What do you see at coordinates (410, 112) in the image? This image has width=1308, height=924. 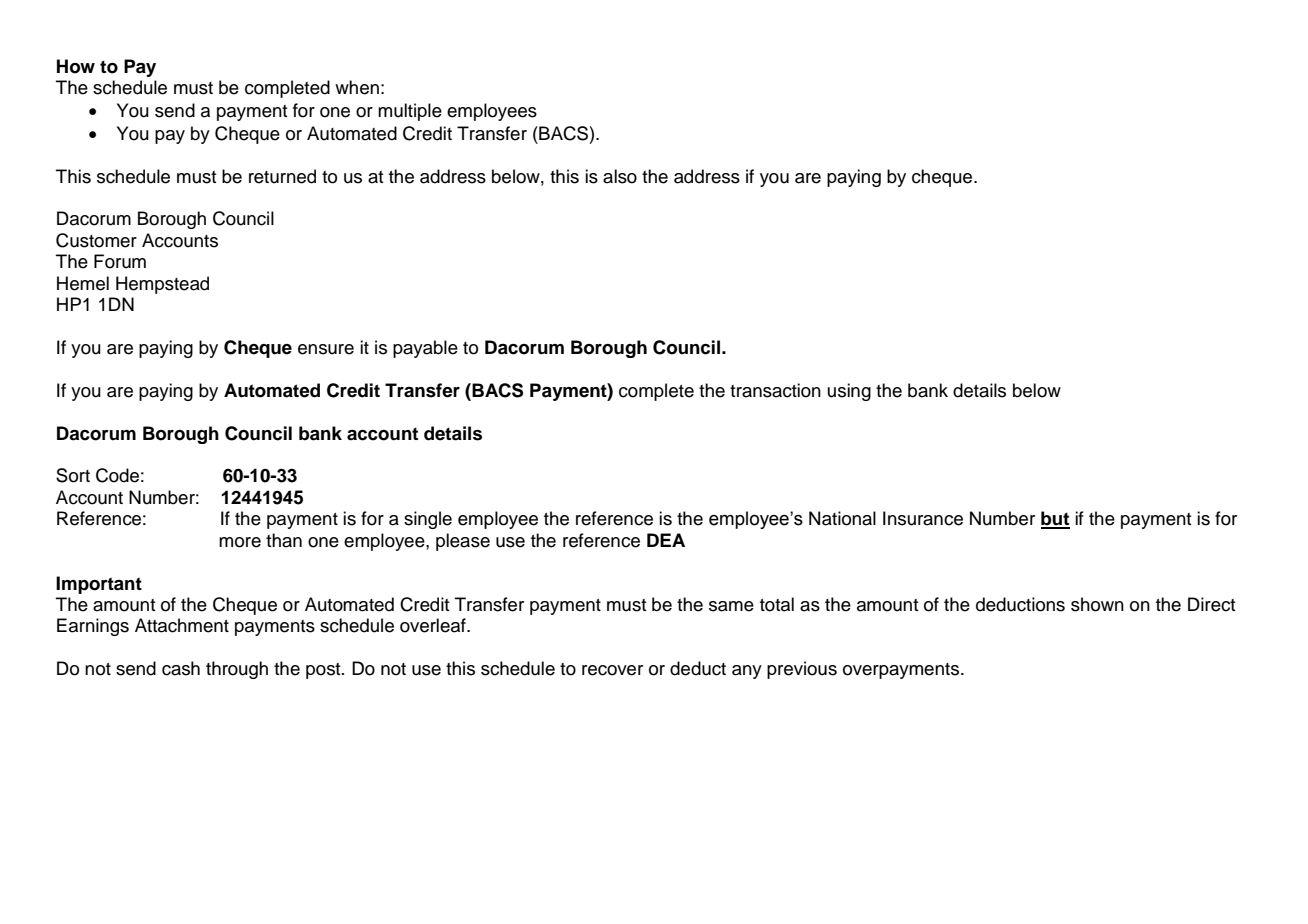 I see `multiple` at bounding box center [410, 112].
